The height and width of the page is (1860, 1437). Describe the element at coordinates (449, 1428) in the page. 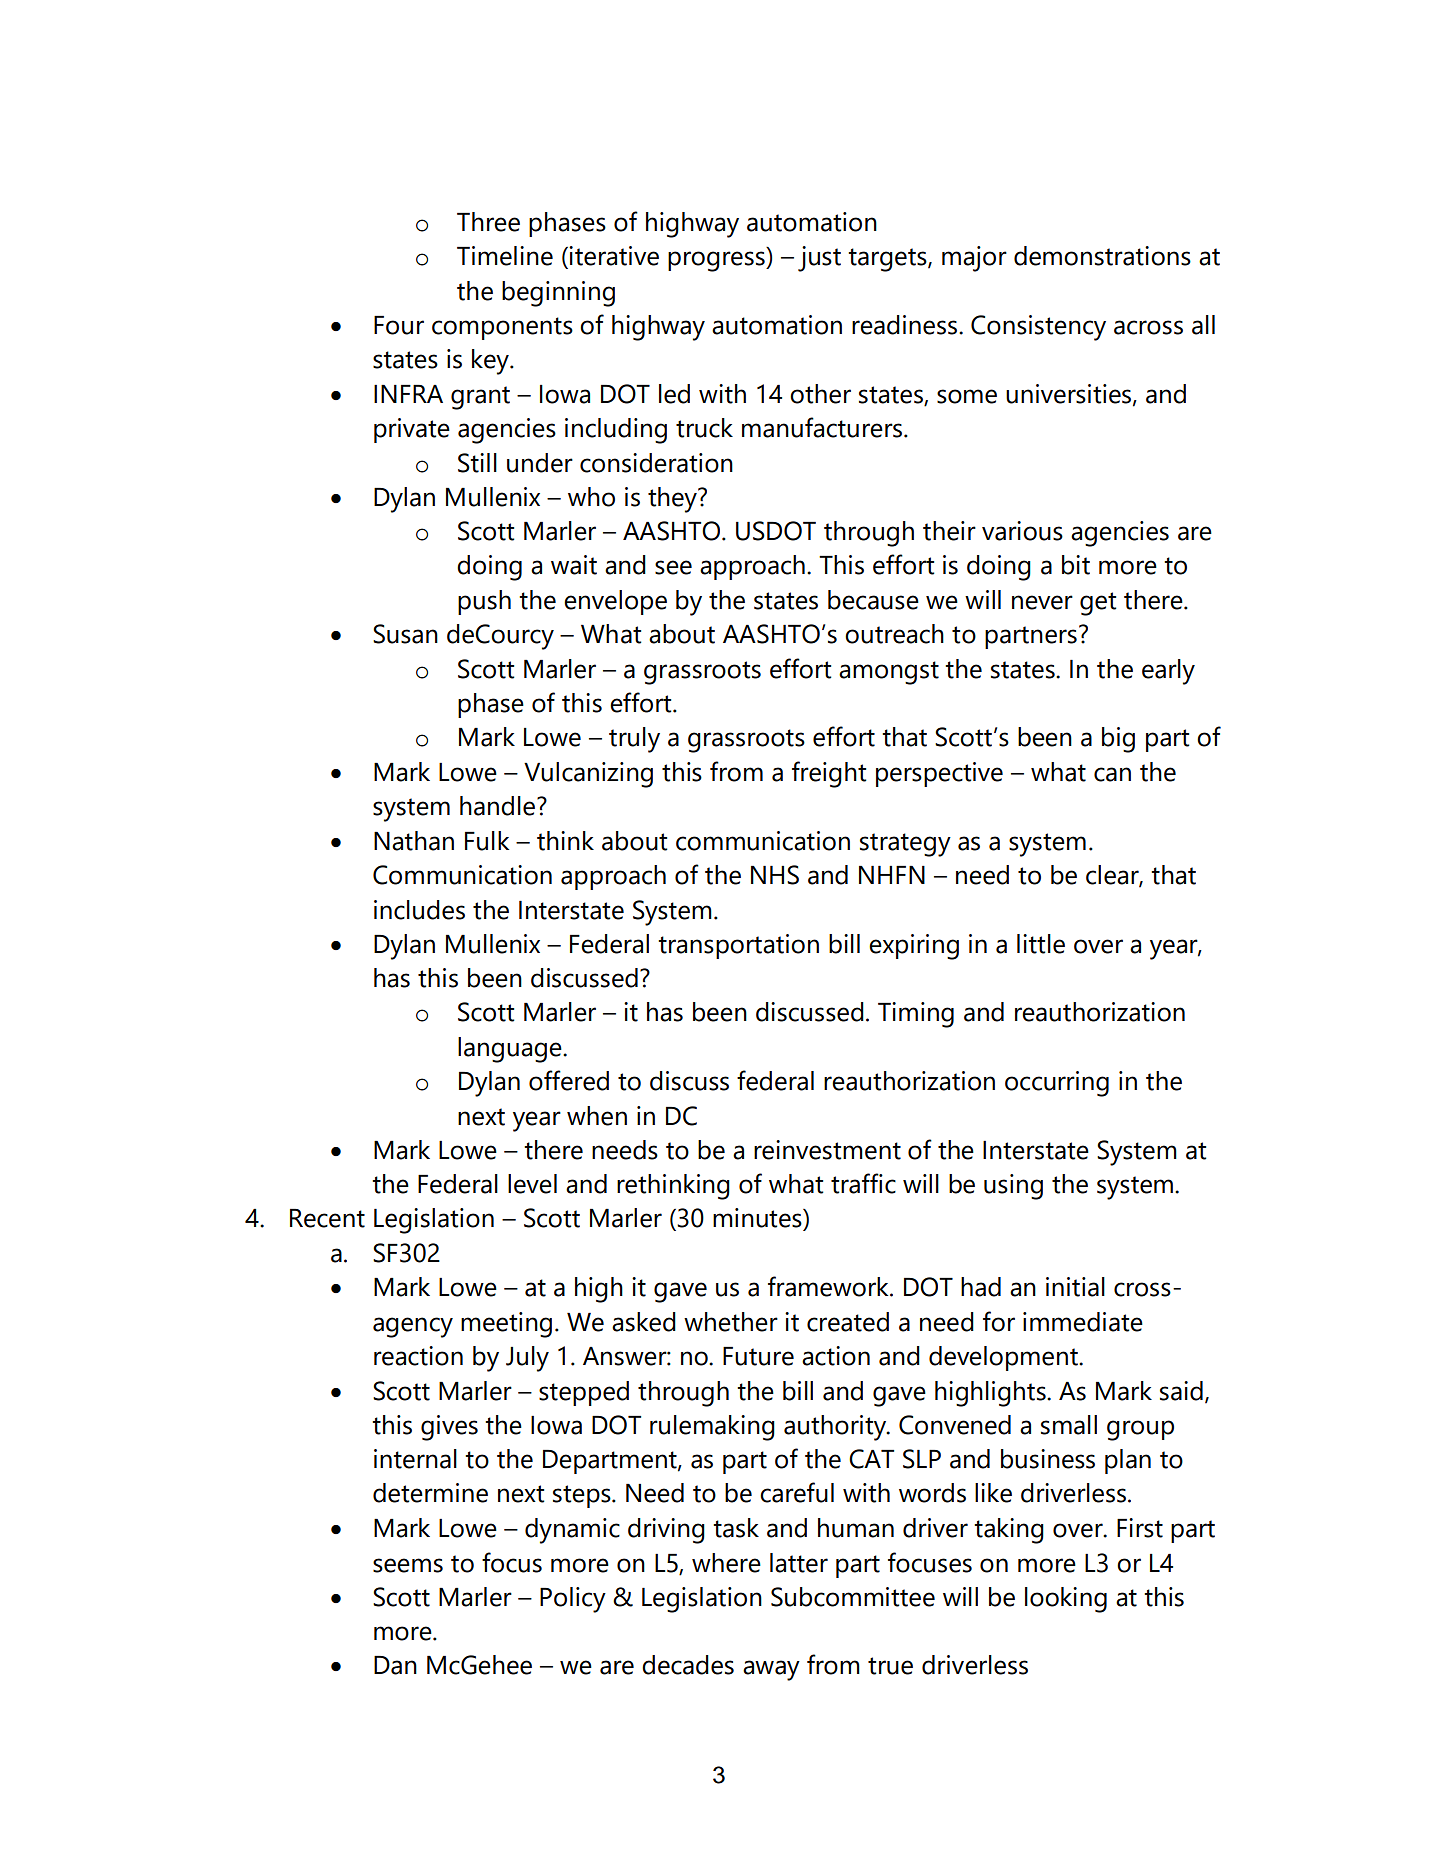

I see `gives` at that location.
